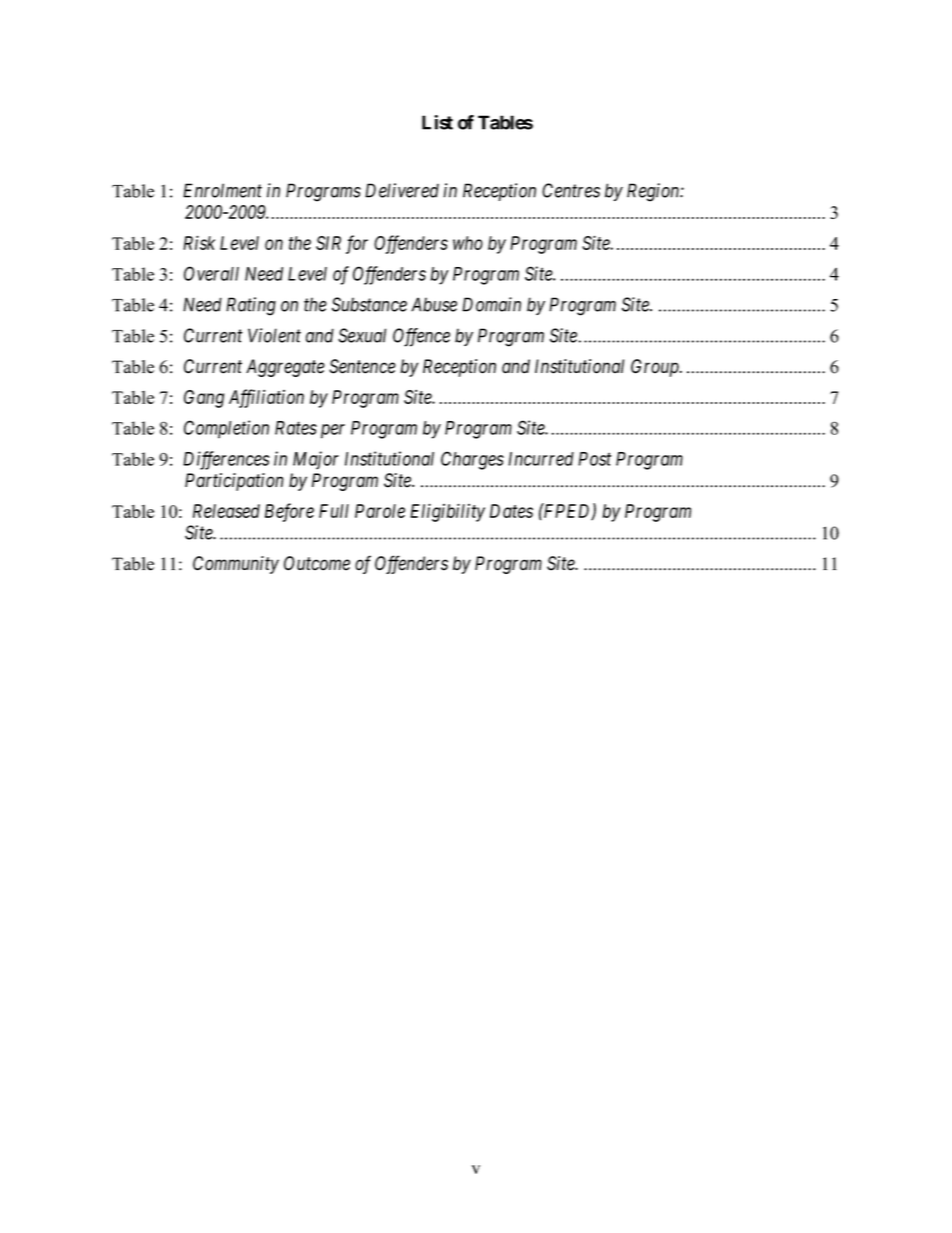 This screenshot has width=952, height=1233. Describe the element at coordinates (447, 512) in the screenshot. I see `Eligibility` at that location.
